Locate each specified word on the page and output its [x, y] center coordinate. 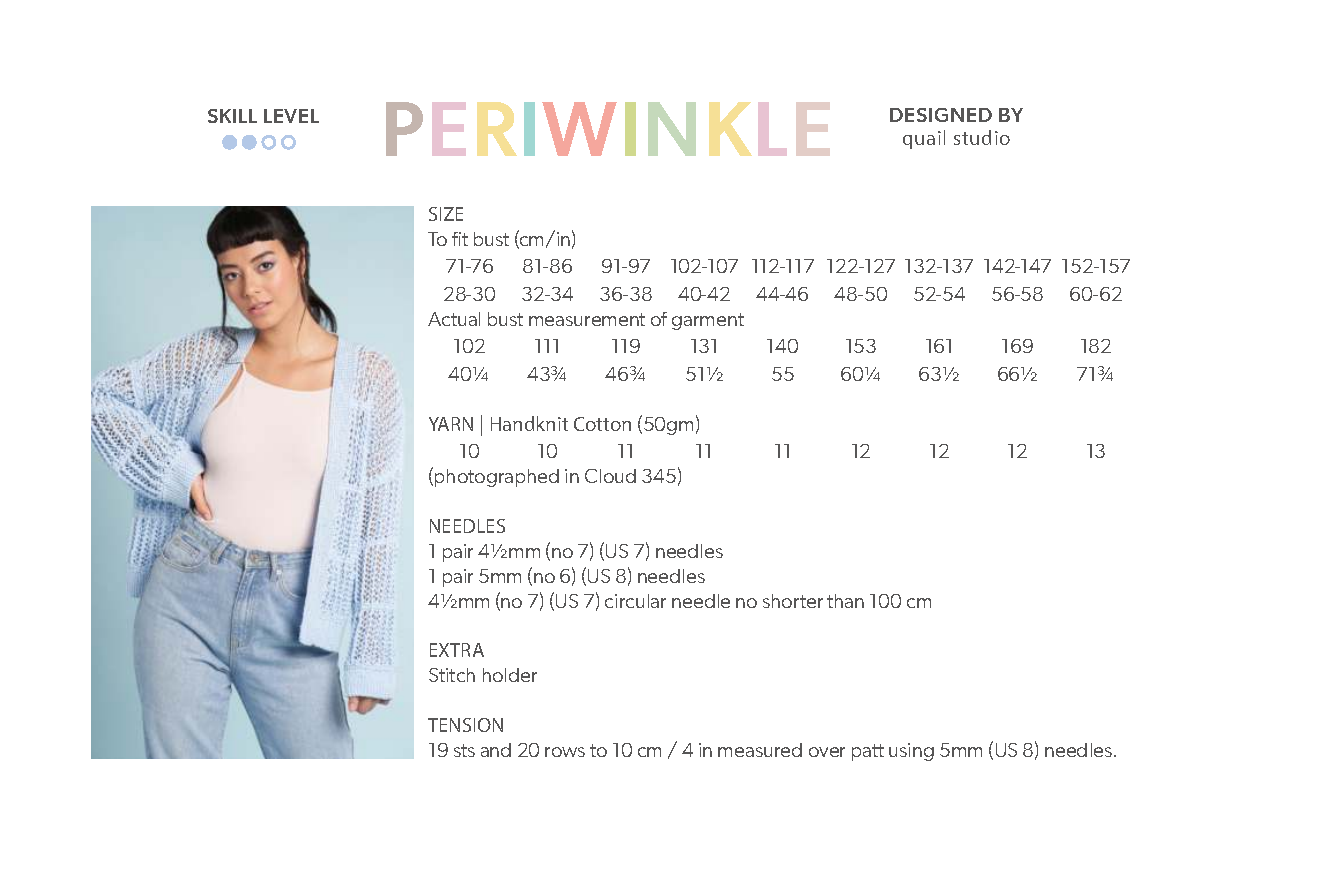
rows [565, 752]
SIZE [446, 214]
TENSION [465, 725]
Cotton [602, 424]
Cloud [610, 476]
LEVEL [291, 116]
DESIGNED [941, 115]
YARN [451, 424]
